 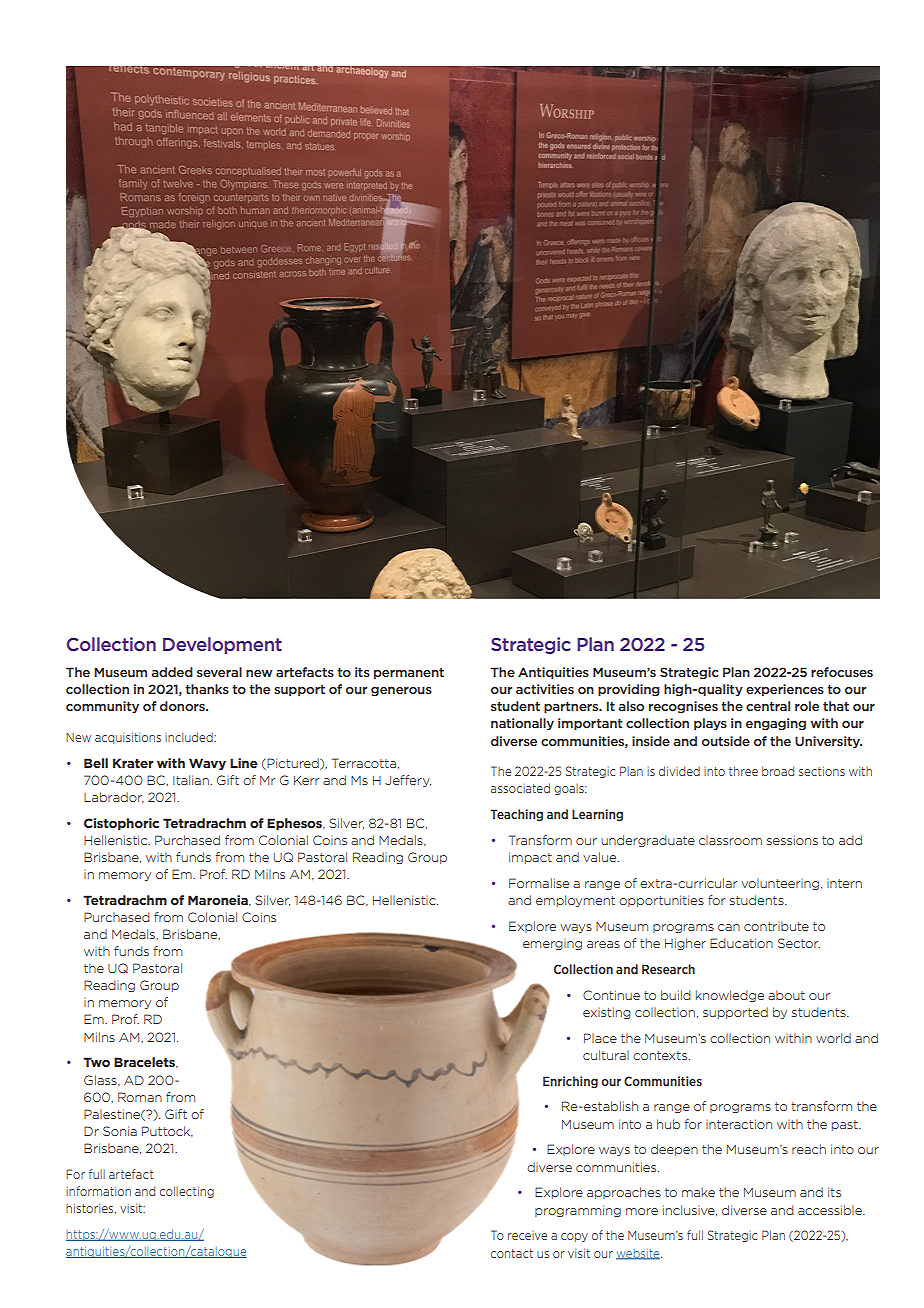 What do you see at coordinates (730, 840) in the image?
I see `classroom` at bounding box center [730, 840].
